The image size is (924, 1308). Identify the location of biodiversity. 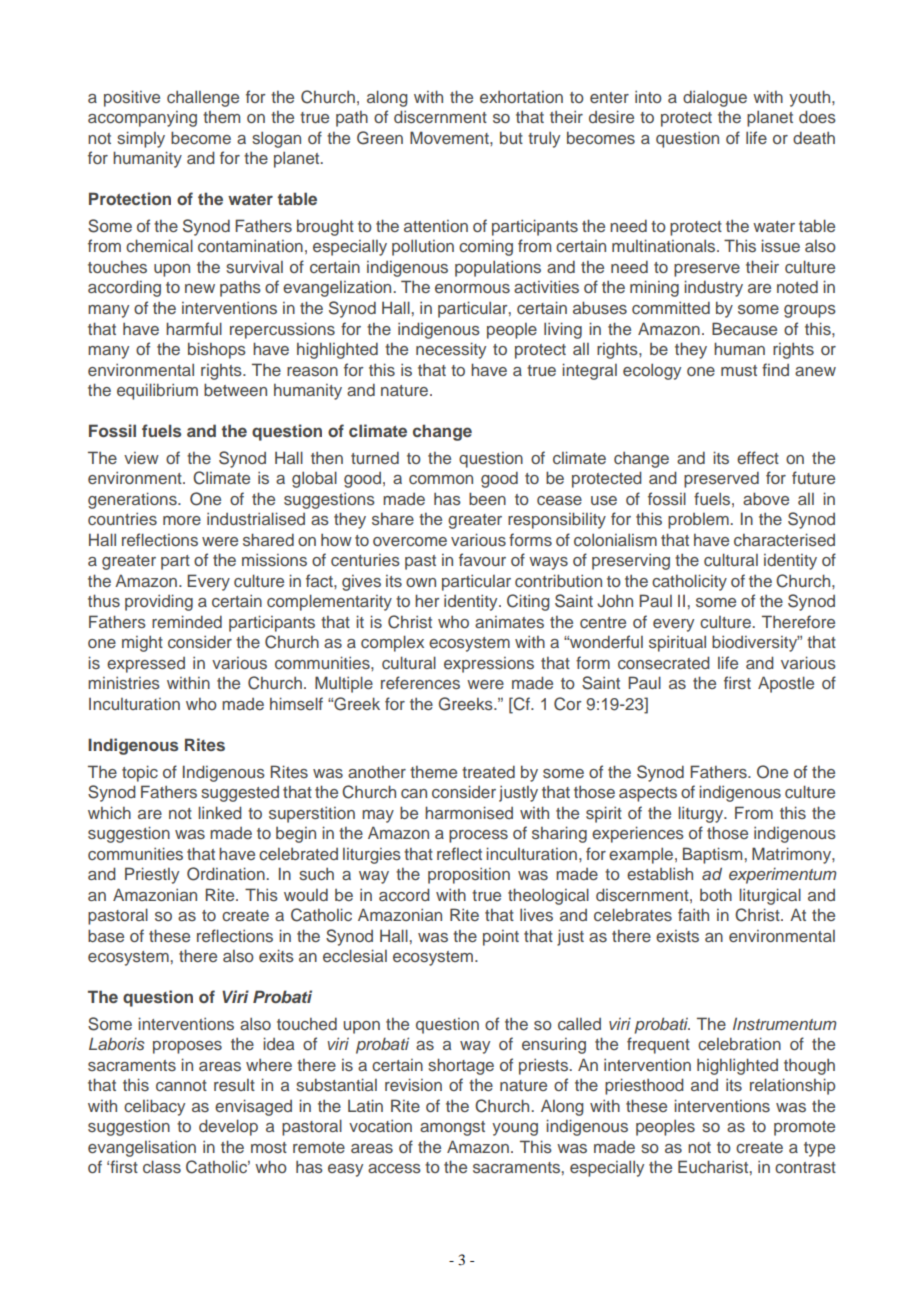
(756, 643).
